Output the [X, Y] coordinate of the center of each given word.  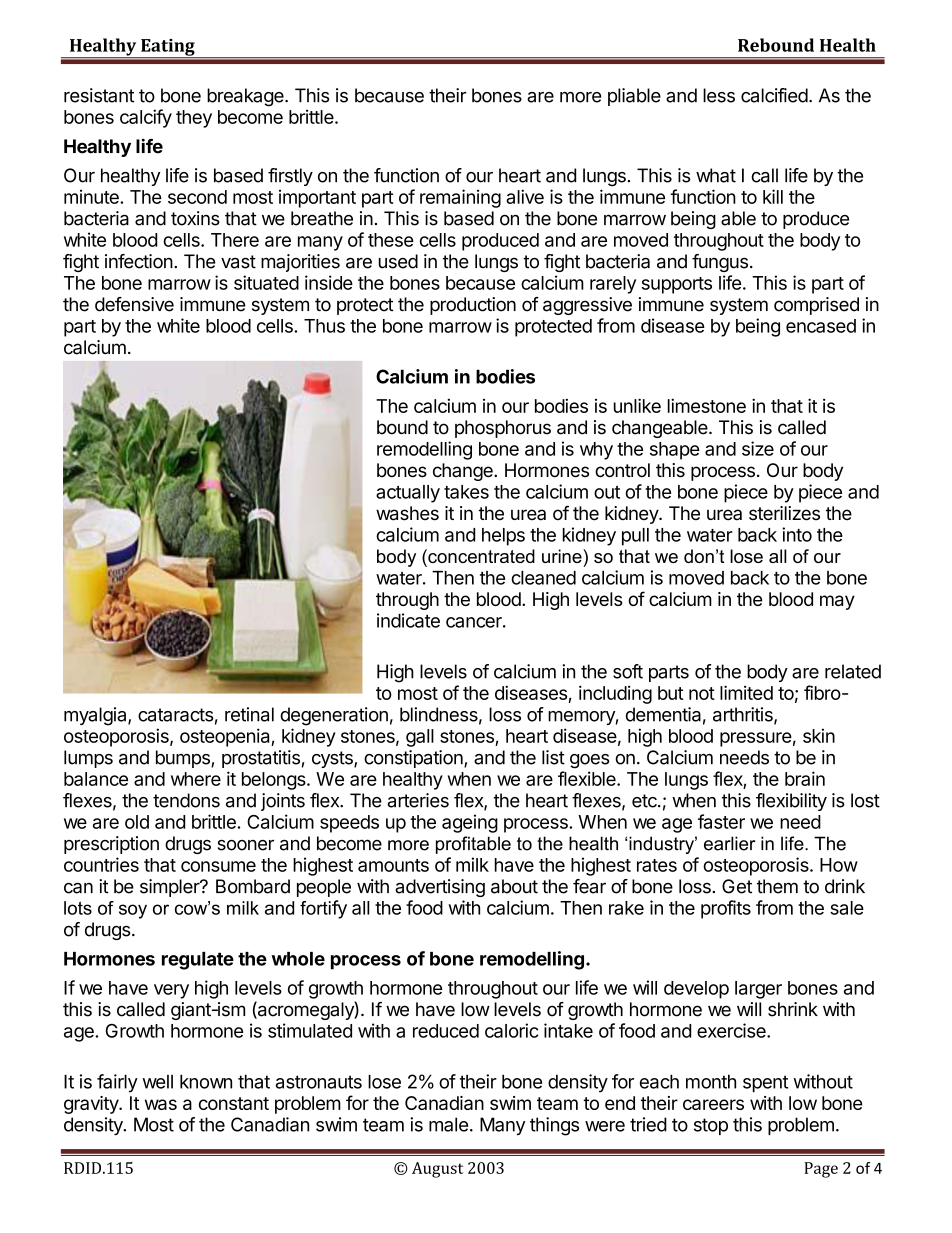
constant [234, 1103]
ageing [470, 823]
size [758, 448]
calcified [774, 95]
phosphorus [503, 429]
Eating [168, 48]
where [196, 779]
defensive [134, 304]
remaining [460, 198]
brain [805, 778]
